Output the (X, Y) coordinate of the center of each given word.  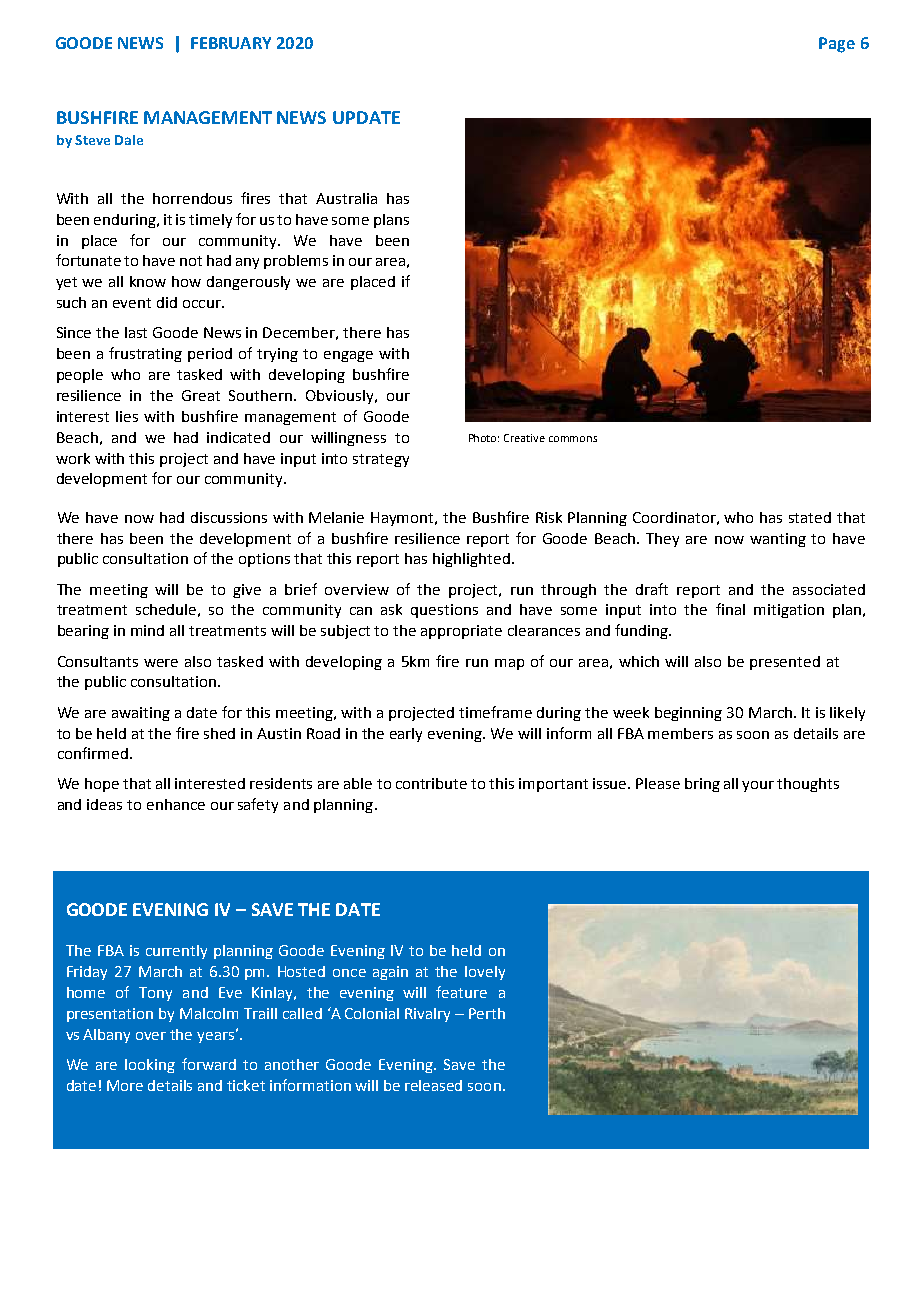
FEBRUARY (231, 43)
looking (150, 1066)
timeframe (495, 712)
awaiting (141, 714)
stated (810, 517)
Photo (484, 438)
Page (837, 45)
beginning (688, 714)
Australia (346, 198)
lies (127, 416)
